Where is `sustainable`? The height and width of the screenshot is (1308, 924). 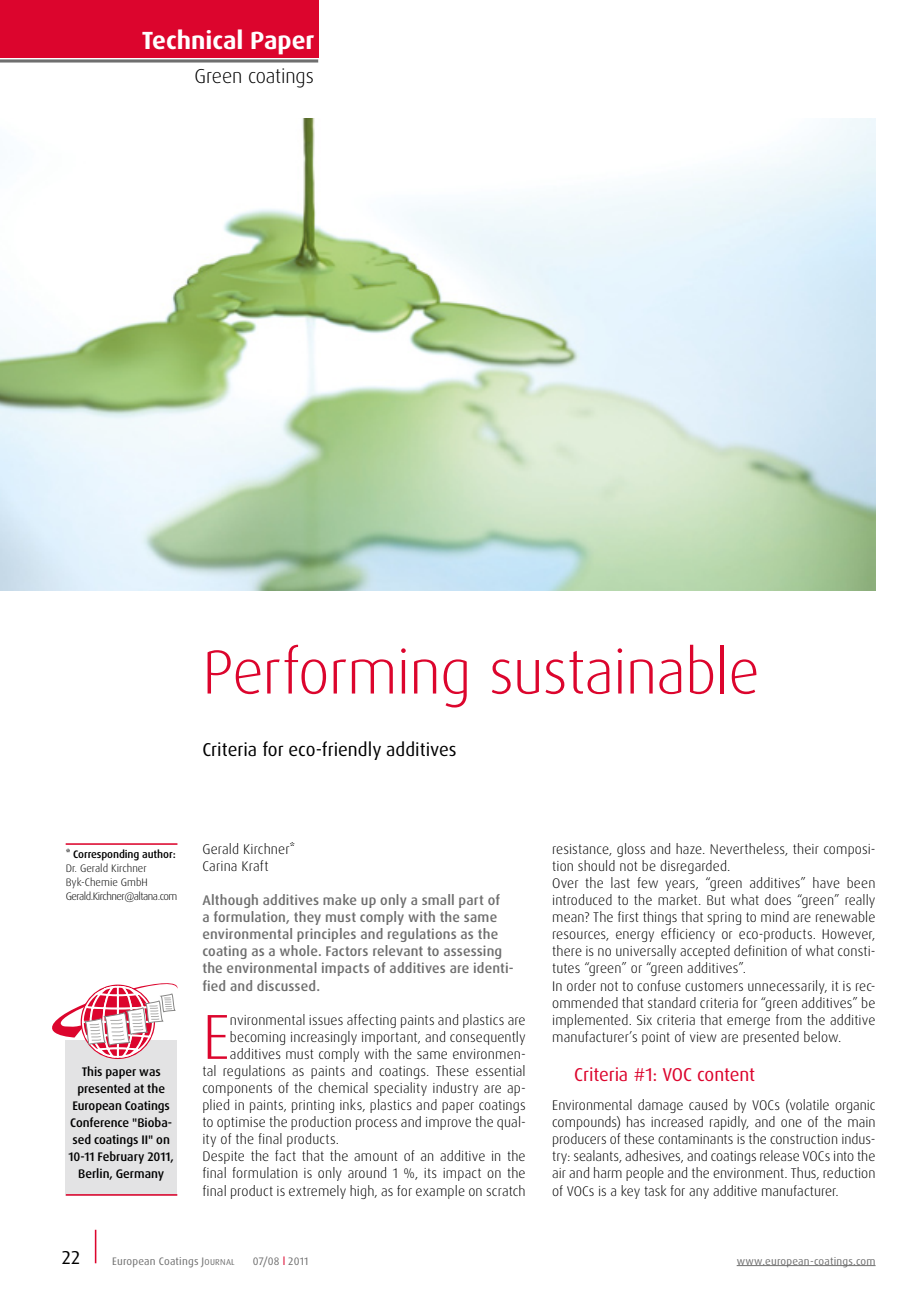
sustainable is located at coordinates (624, 669).
